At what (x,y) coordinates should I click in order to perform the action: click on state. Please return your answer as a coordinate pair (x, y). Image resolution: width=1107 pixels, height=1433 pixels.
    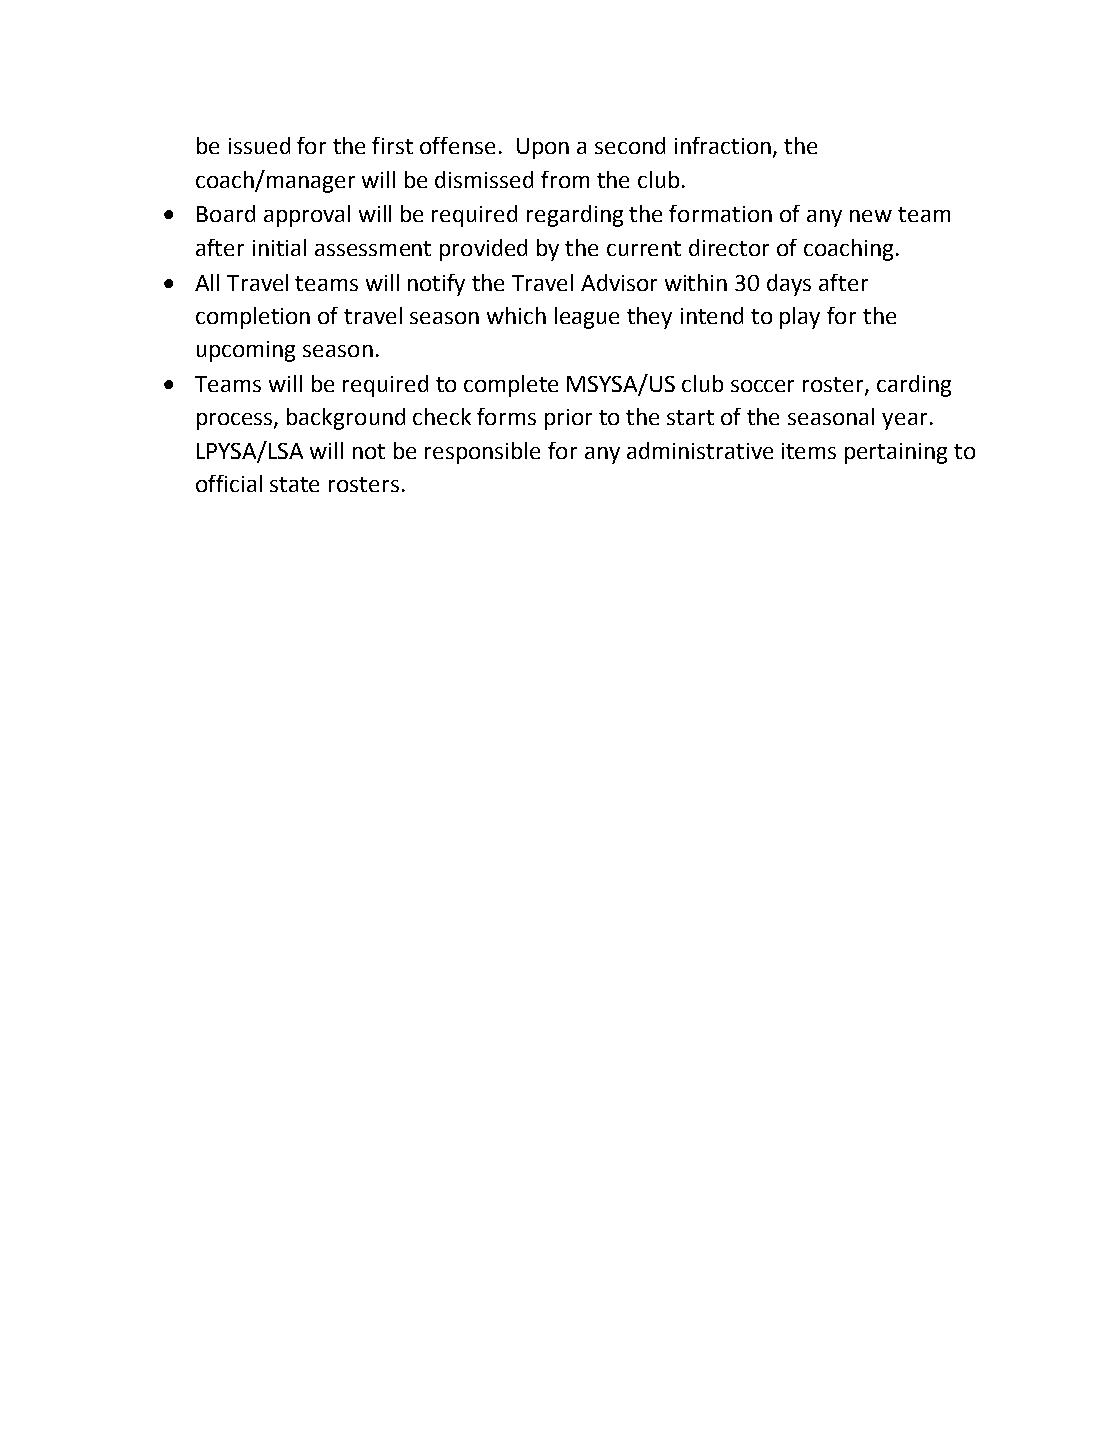
    Looking at the image, I should click on (294, 484).
